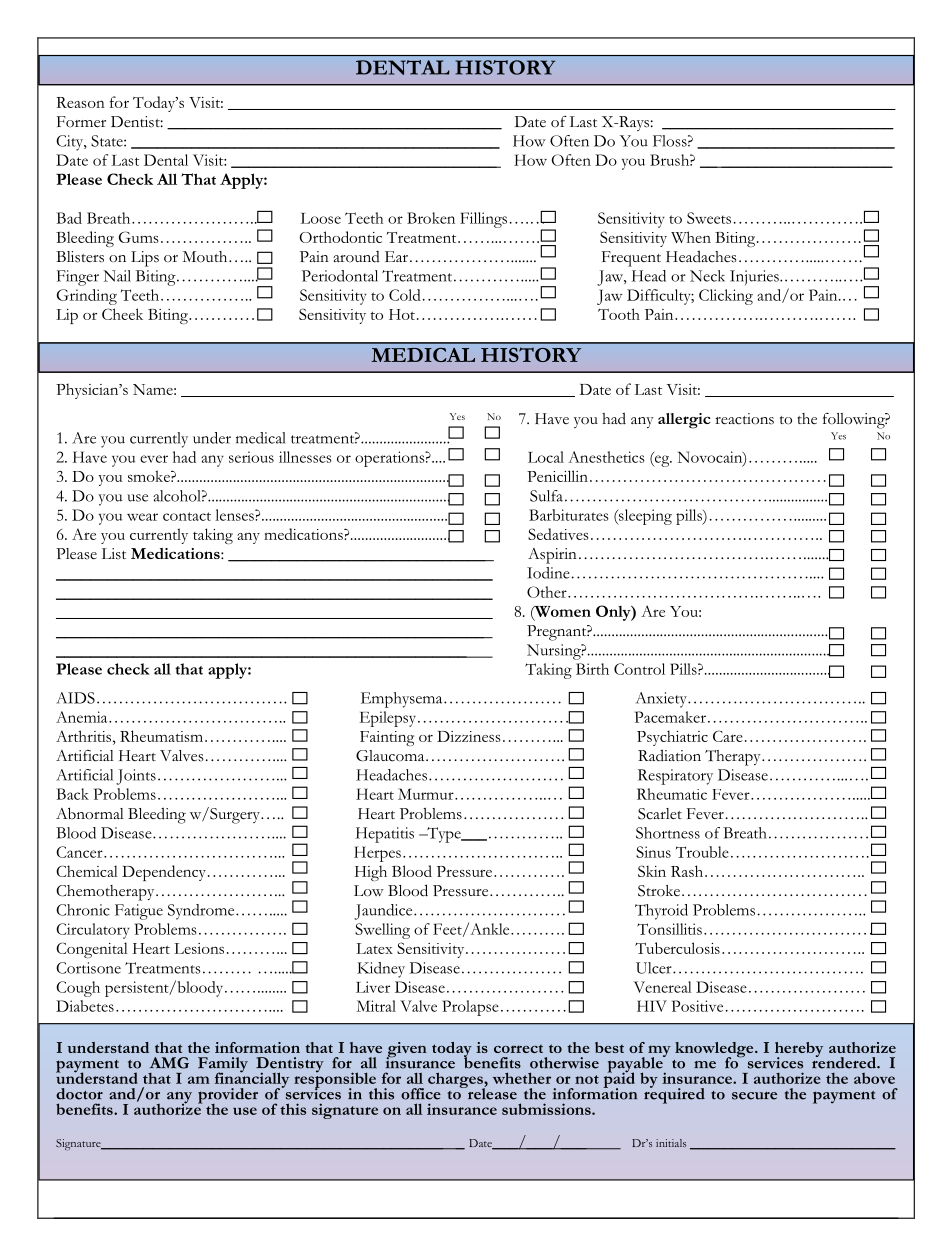 The height and width of the screenshot is (1256, 952). What do you see at coordinates (169, 1063) in the screenshot?
I see `AMG` at bounding box center [169, 1063].
